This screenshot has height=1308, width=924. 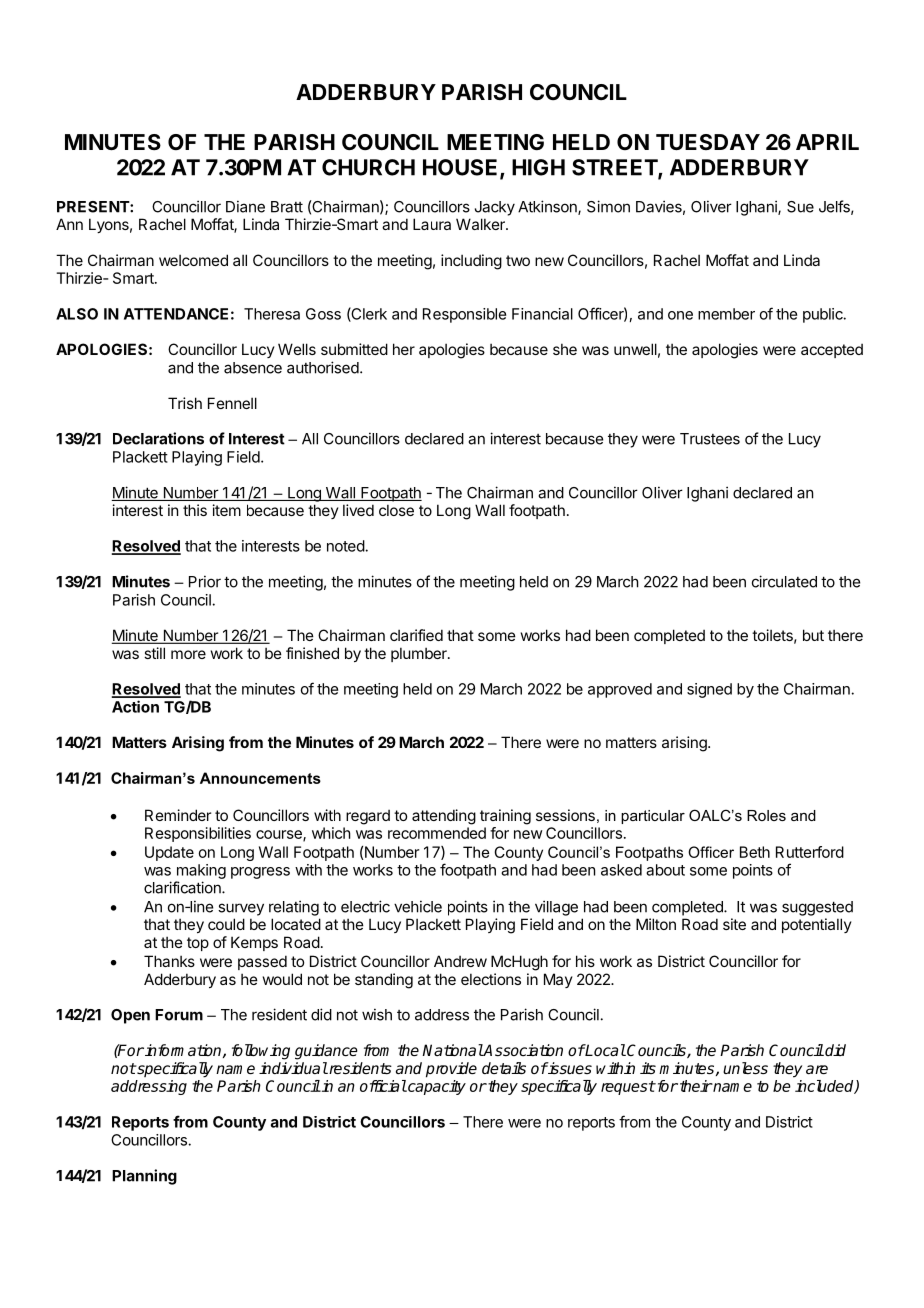 What do you see at coordinates (709, 690) in the screenshot?
I see `signed` at bounding box center [709, 690].
